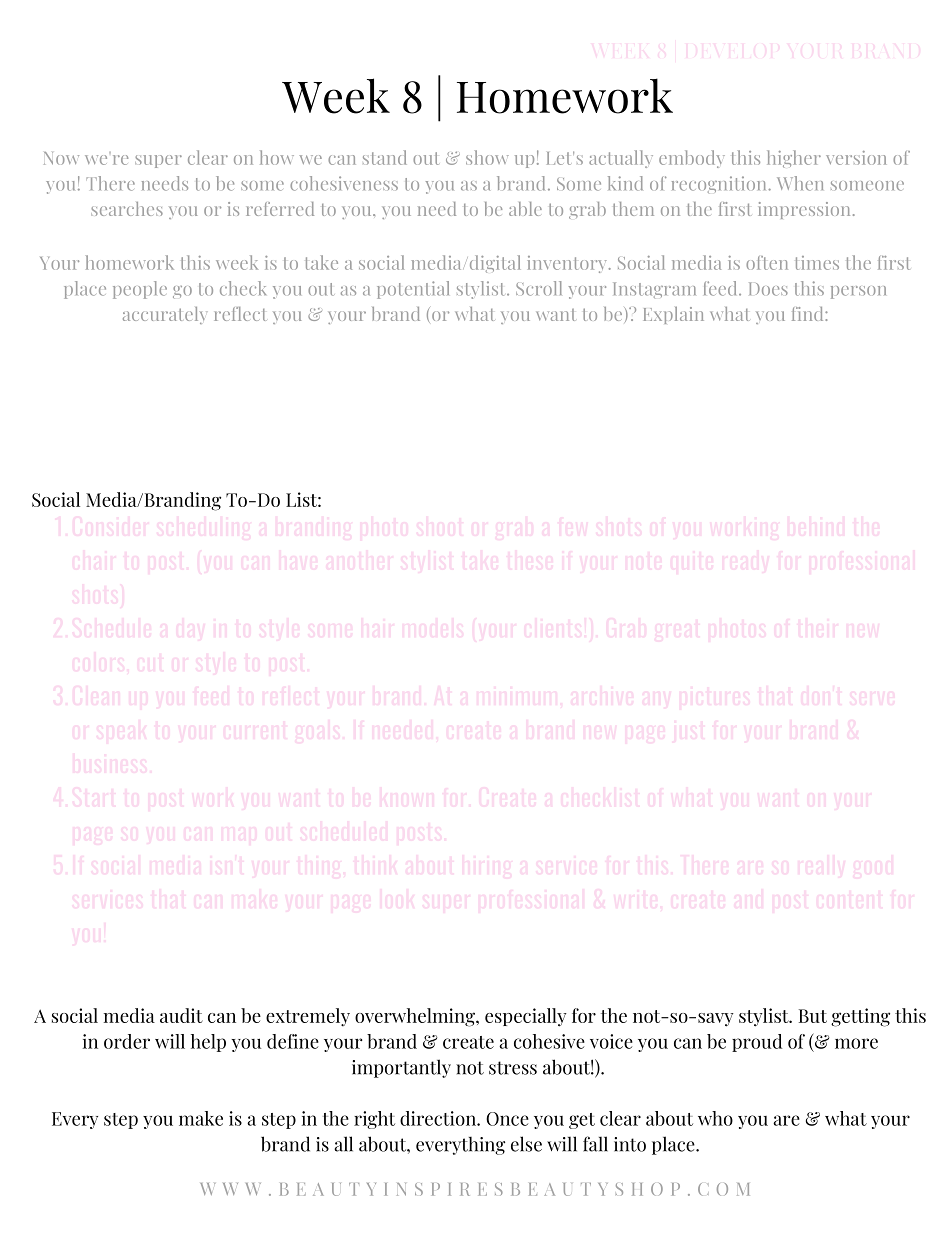 This screenshot has width=952, height=1233. Describe the element at coordinates (715, 1118) in the screenshot. I see `who` at that location.
